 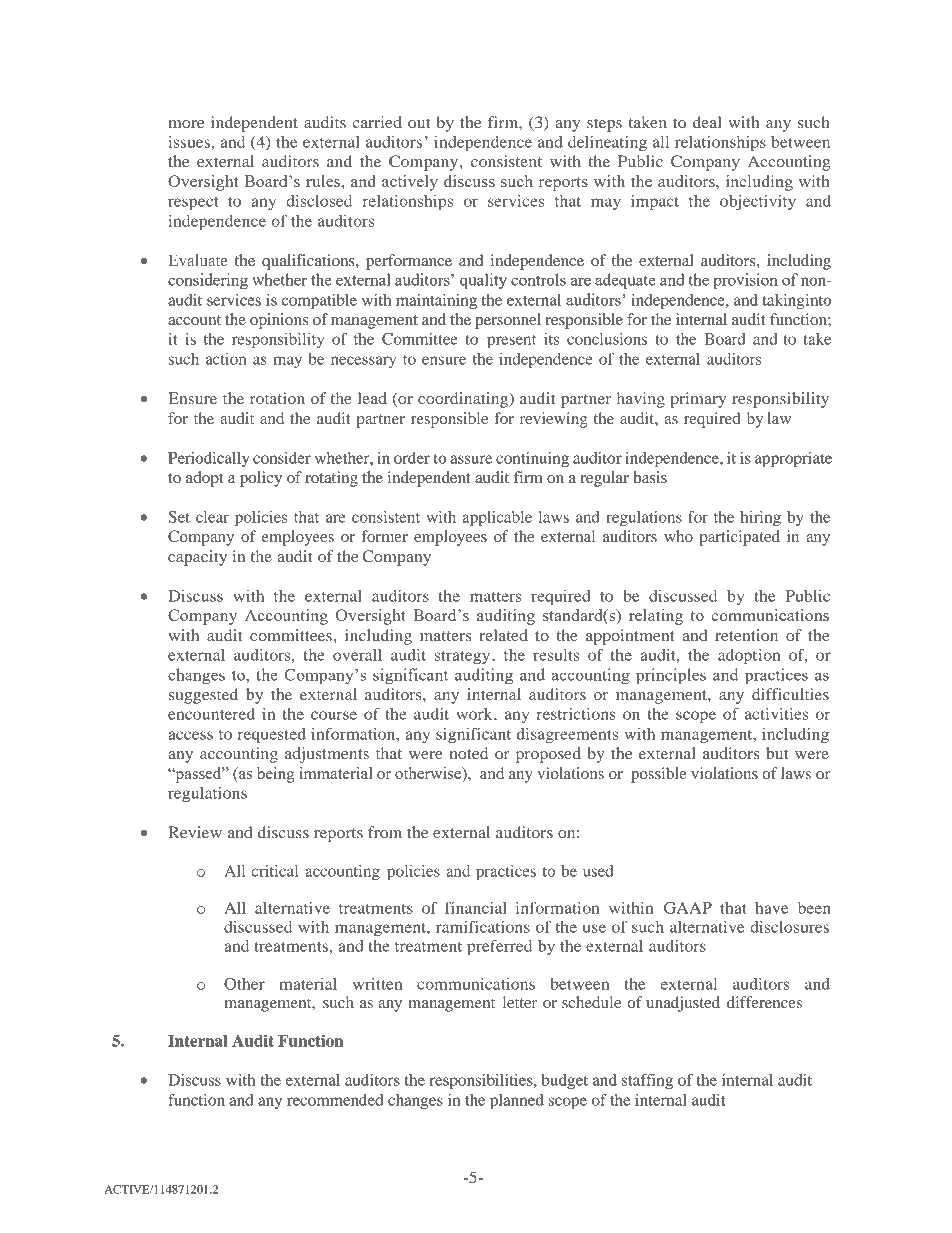 What do you see at coordinates (261, 479) in the screenshot?
I see `policy` at bounding box center [261, 479].
